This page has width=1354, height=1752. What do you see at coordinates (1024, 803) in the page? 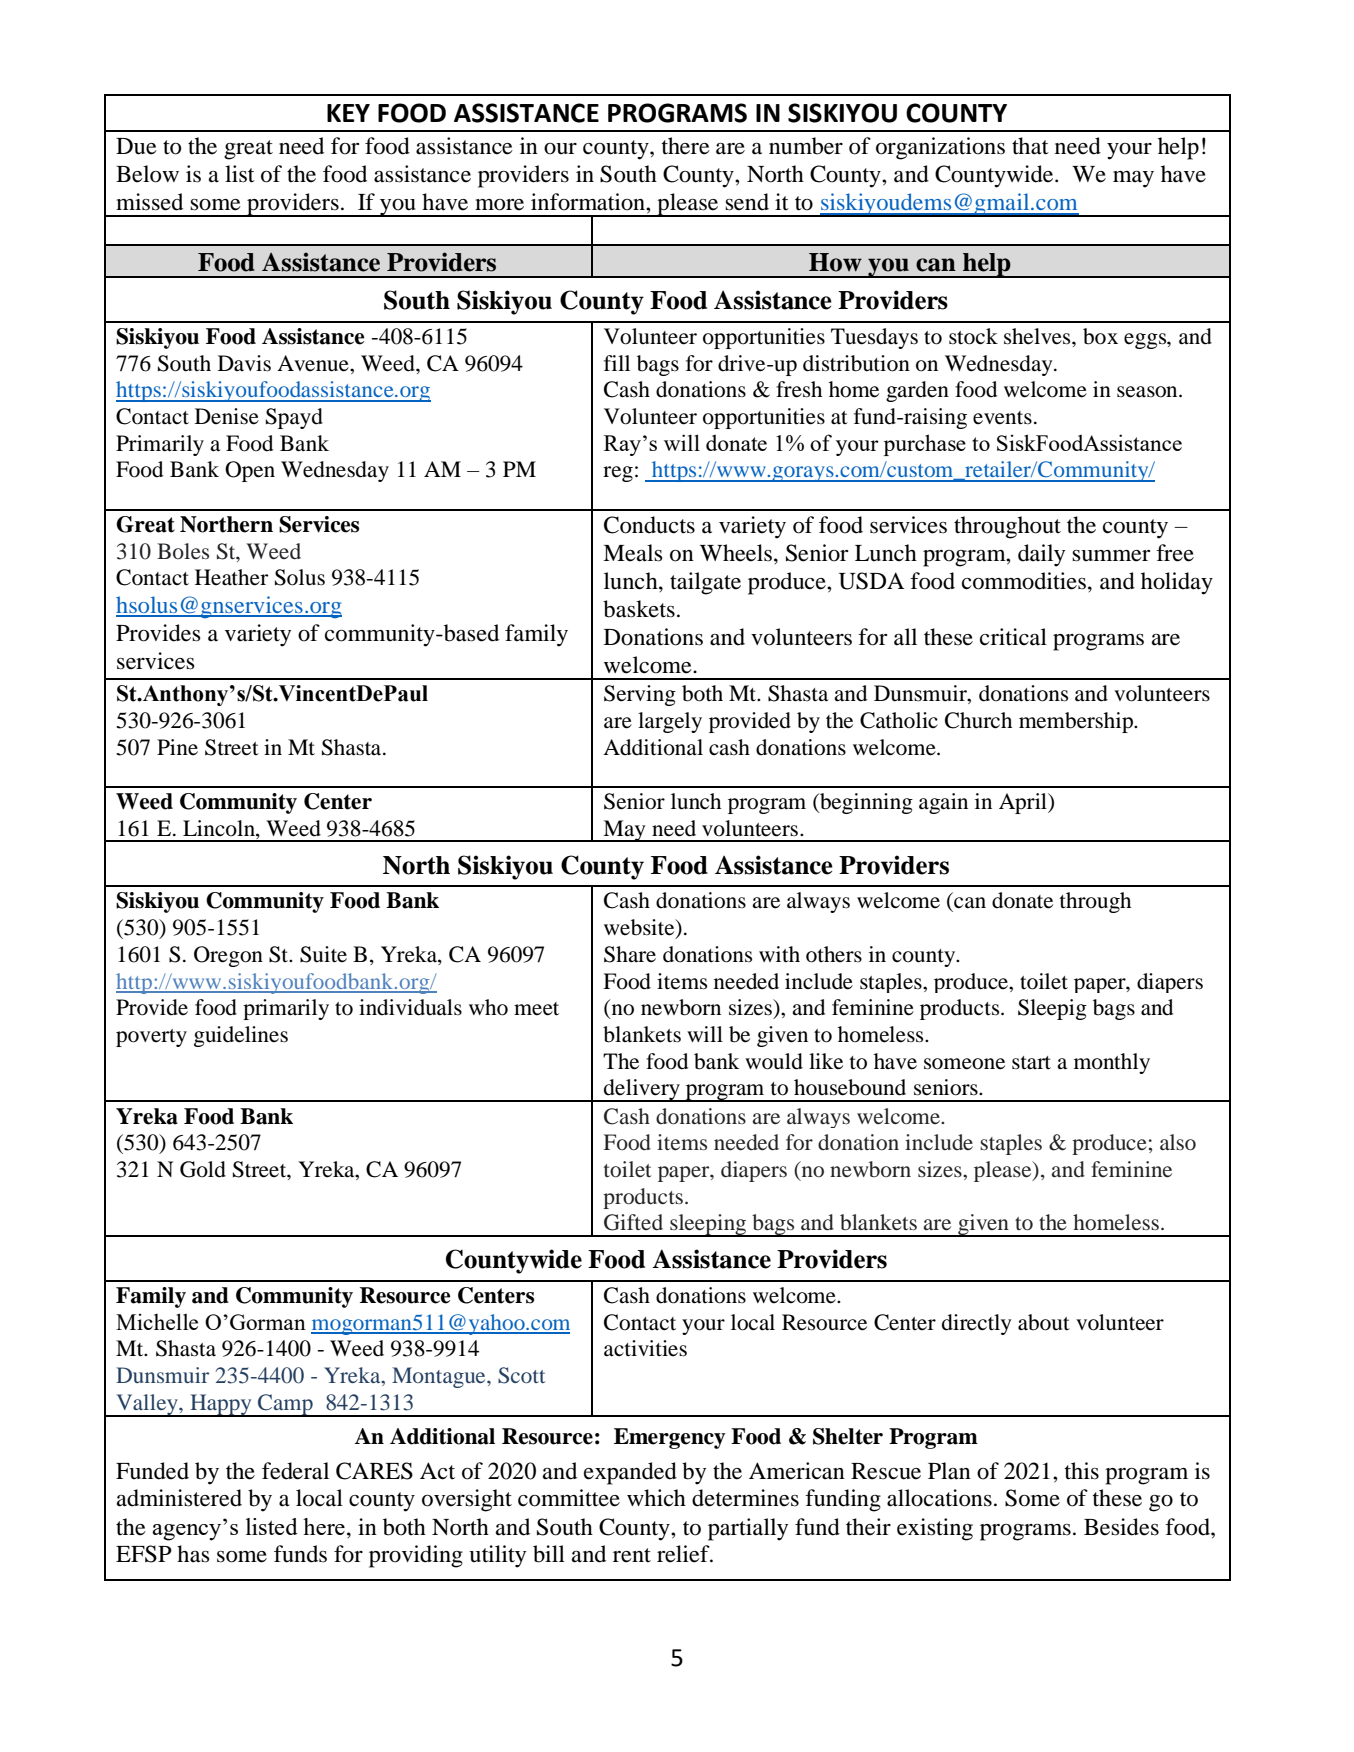
I see `April` at bounding box center [1024, 803].
